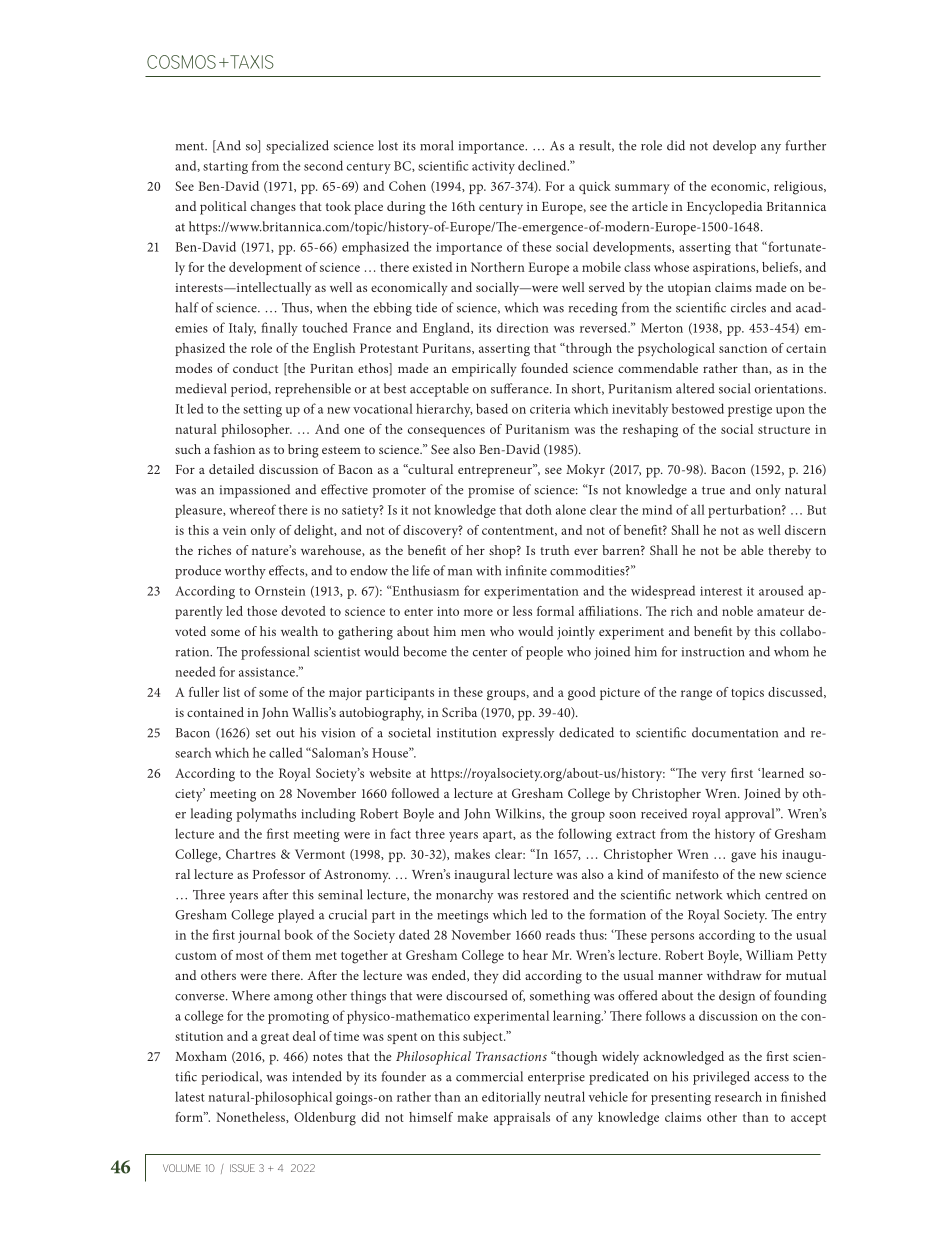 This screenshot has height=1233, width=952. I want to click on TAXIS, so click(251, 62).
